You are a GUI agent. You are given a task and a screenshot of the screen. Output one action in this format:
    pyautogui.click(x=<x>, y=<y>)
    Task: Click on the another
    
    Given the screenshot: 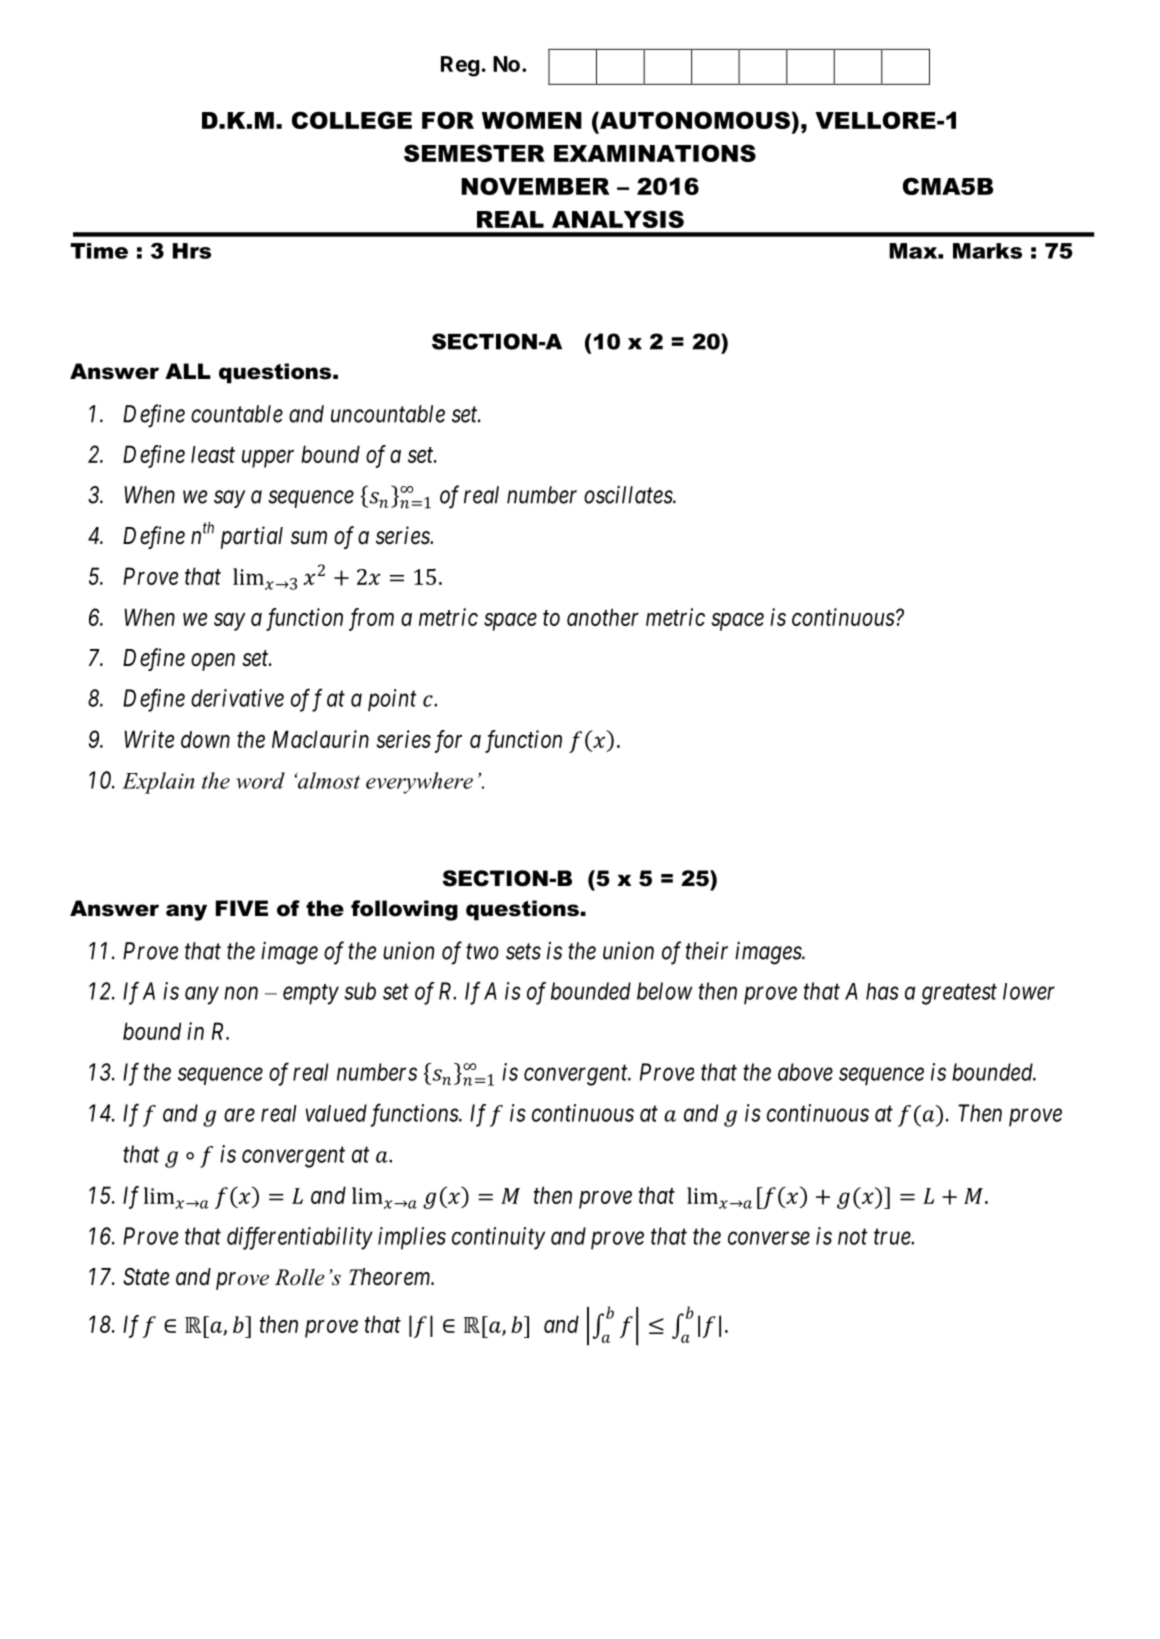 What is the action you would take?
    pyautogui.click(x=603, y=617)
